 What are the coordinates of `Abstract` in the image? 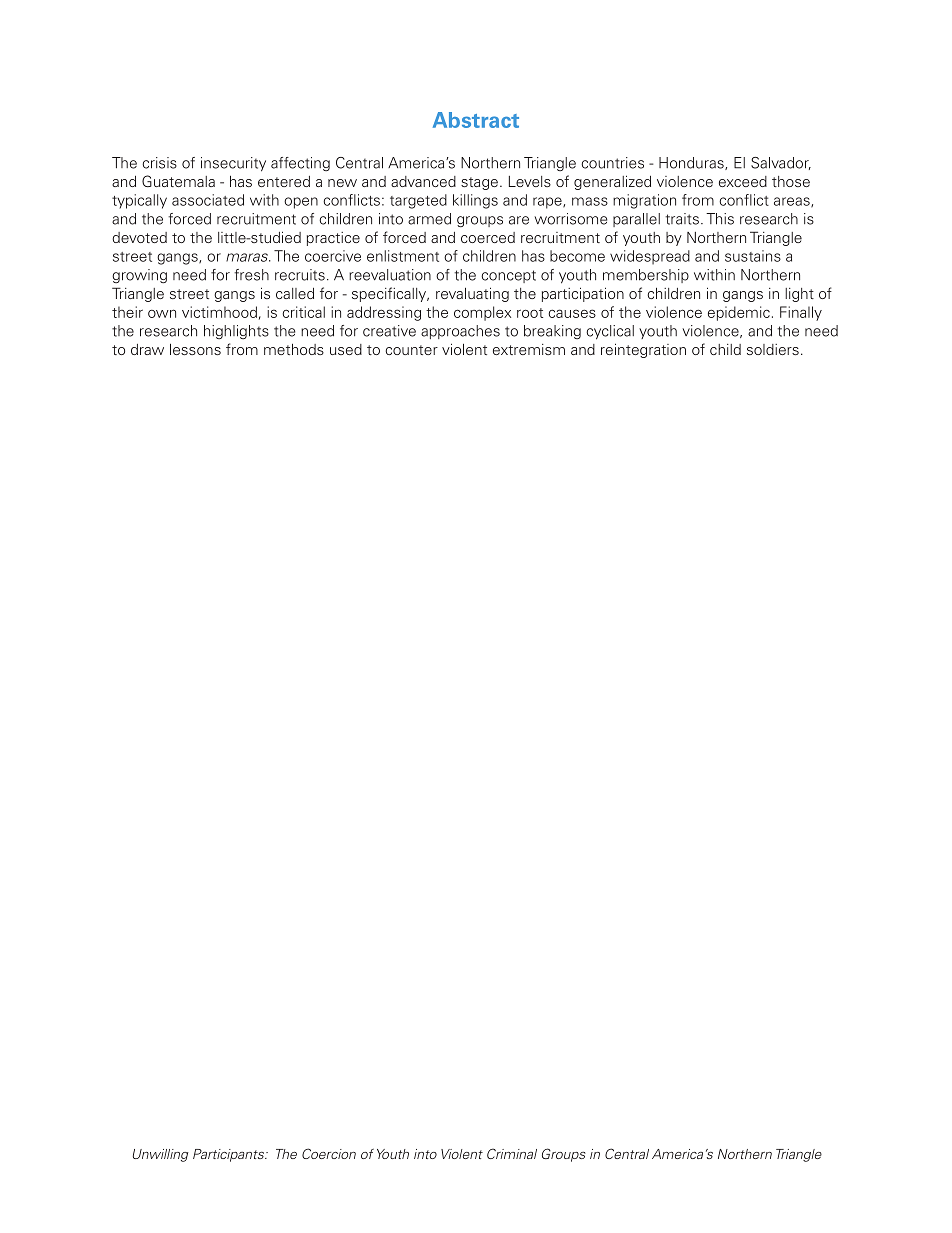 It's located at (476, 120).
